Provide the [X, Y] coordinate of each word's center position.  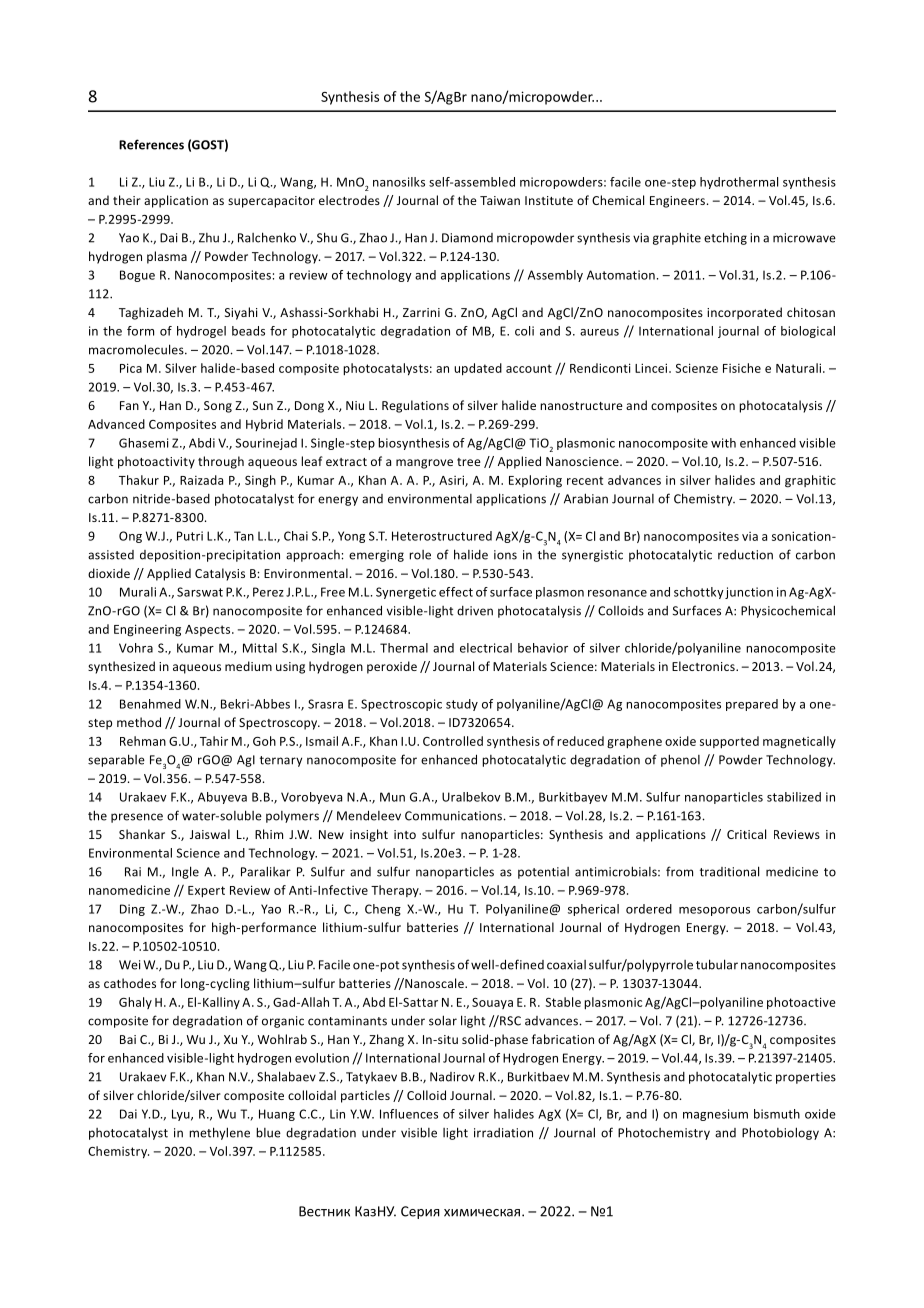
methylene [219, 1133]
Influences [409, 1114]
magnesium [715, 1115]
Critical [746, 834]
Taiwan [500, 200]
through [221, 462]
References [151, 144]
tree [469, 462]
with [723, 443]
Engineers [677, 202]
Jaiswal [210, 834]
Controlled [453, 741]
